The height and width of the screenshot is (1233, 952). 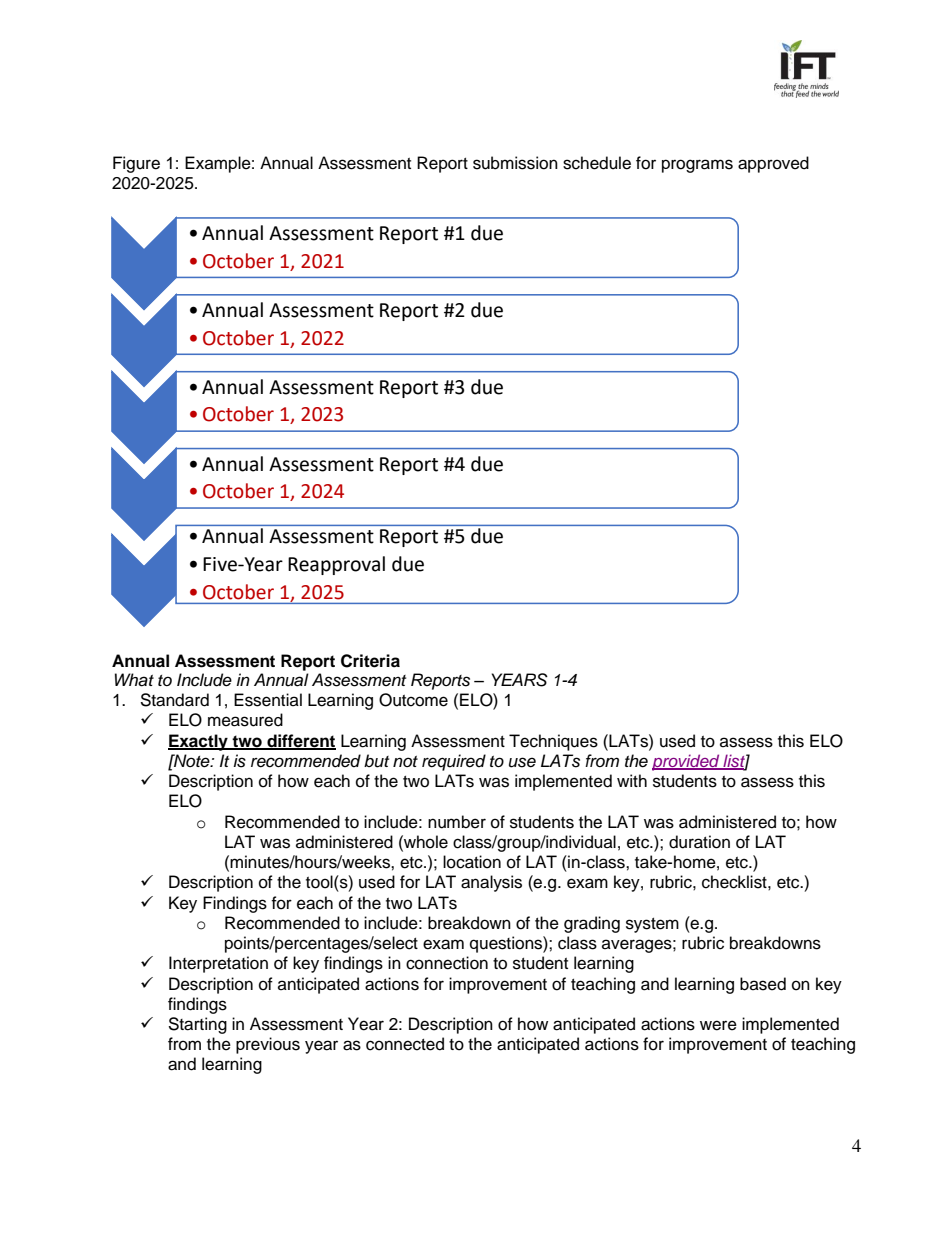 I want to click on submission, so click(x=515, y=163).
